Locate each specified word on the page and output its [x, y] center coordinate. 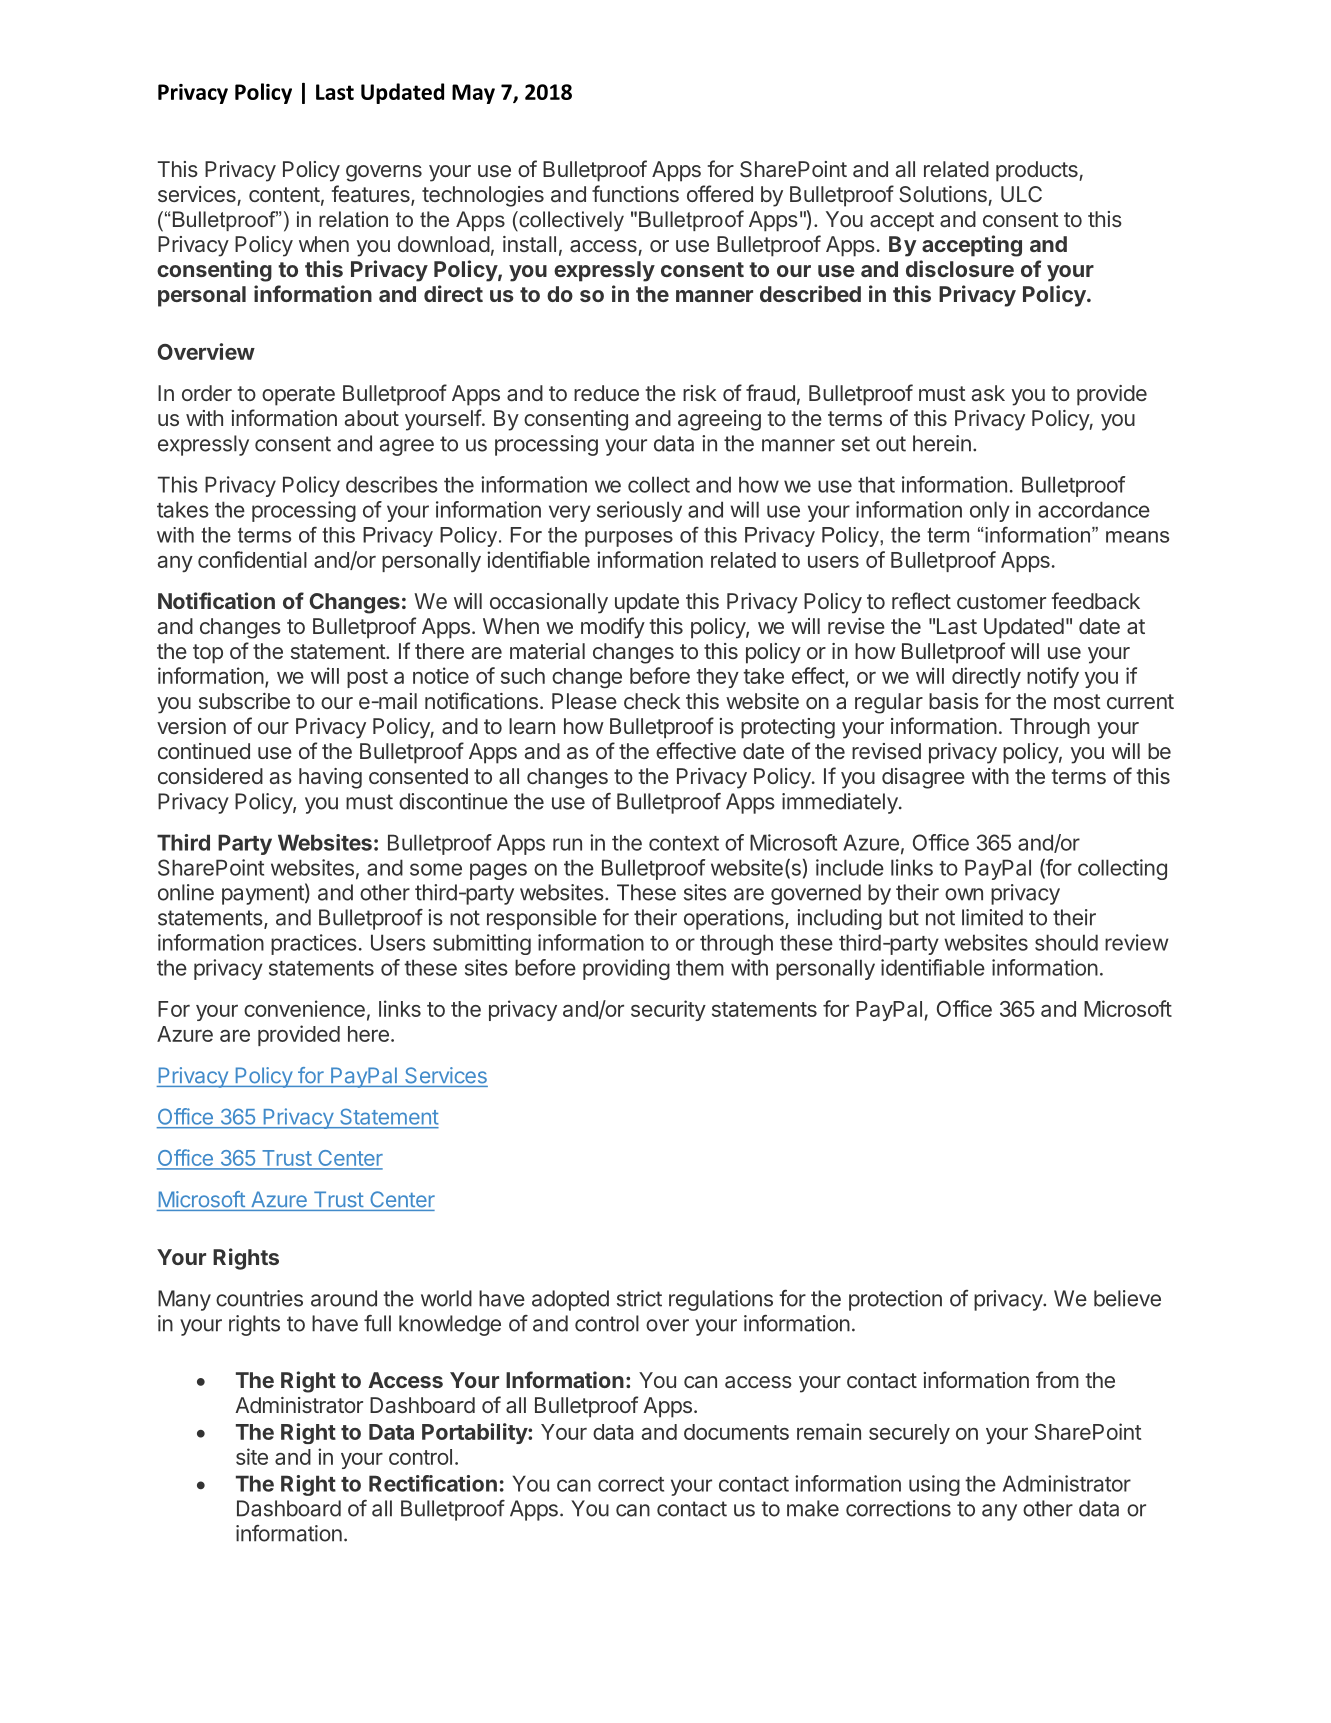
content [286, 196]
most [1077, 701]
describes [392, 484]
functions [635, 193]
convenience [304, 1008]
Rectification [433, 1483]
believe [1127, 1298]
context [684, 843]
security [668, 1010]
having [330, 778]
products [1038, 171]
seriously [639, 511]
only [990, 511]
